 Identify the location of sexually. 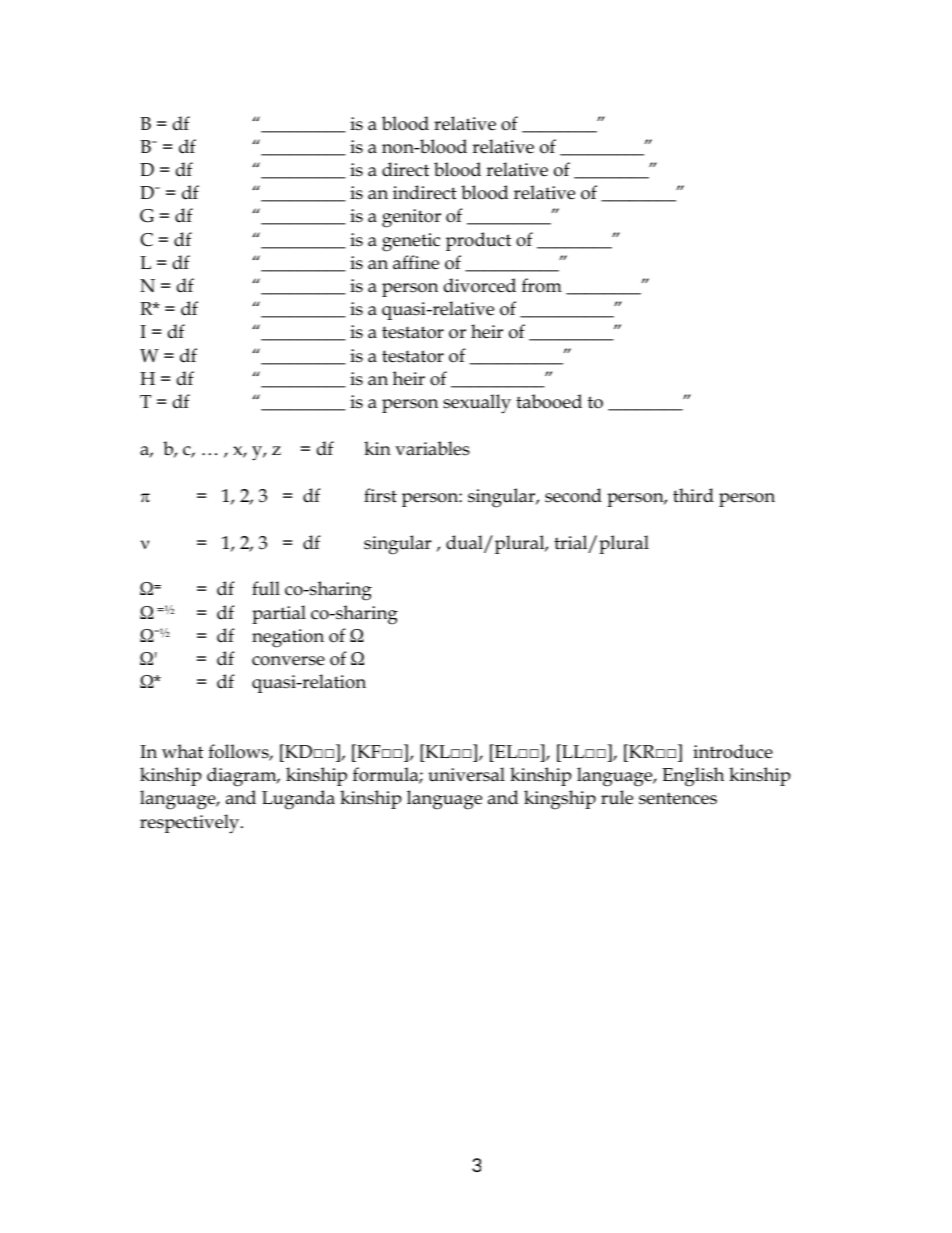
(477, 404).
